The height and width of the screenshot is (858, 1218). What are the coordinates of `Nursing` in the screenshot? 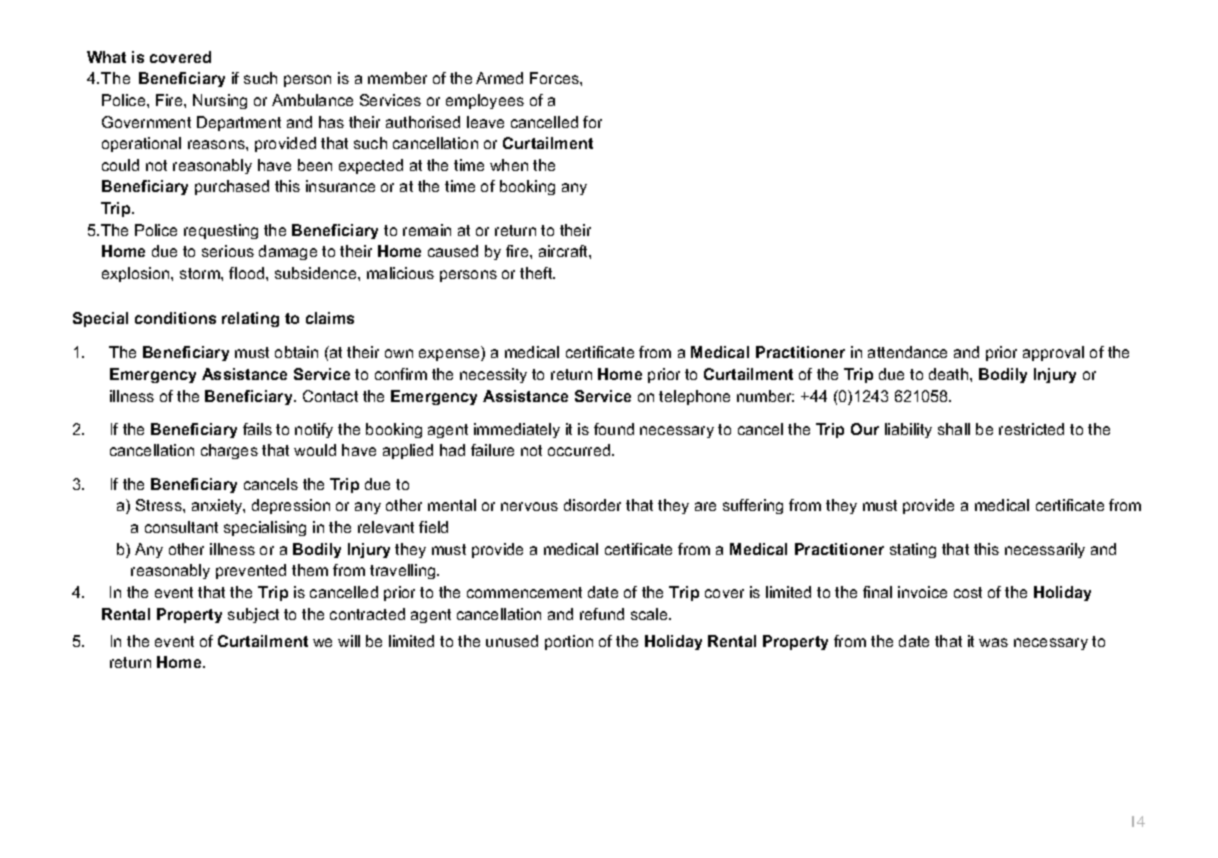 It's located at (220, 101).
